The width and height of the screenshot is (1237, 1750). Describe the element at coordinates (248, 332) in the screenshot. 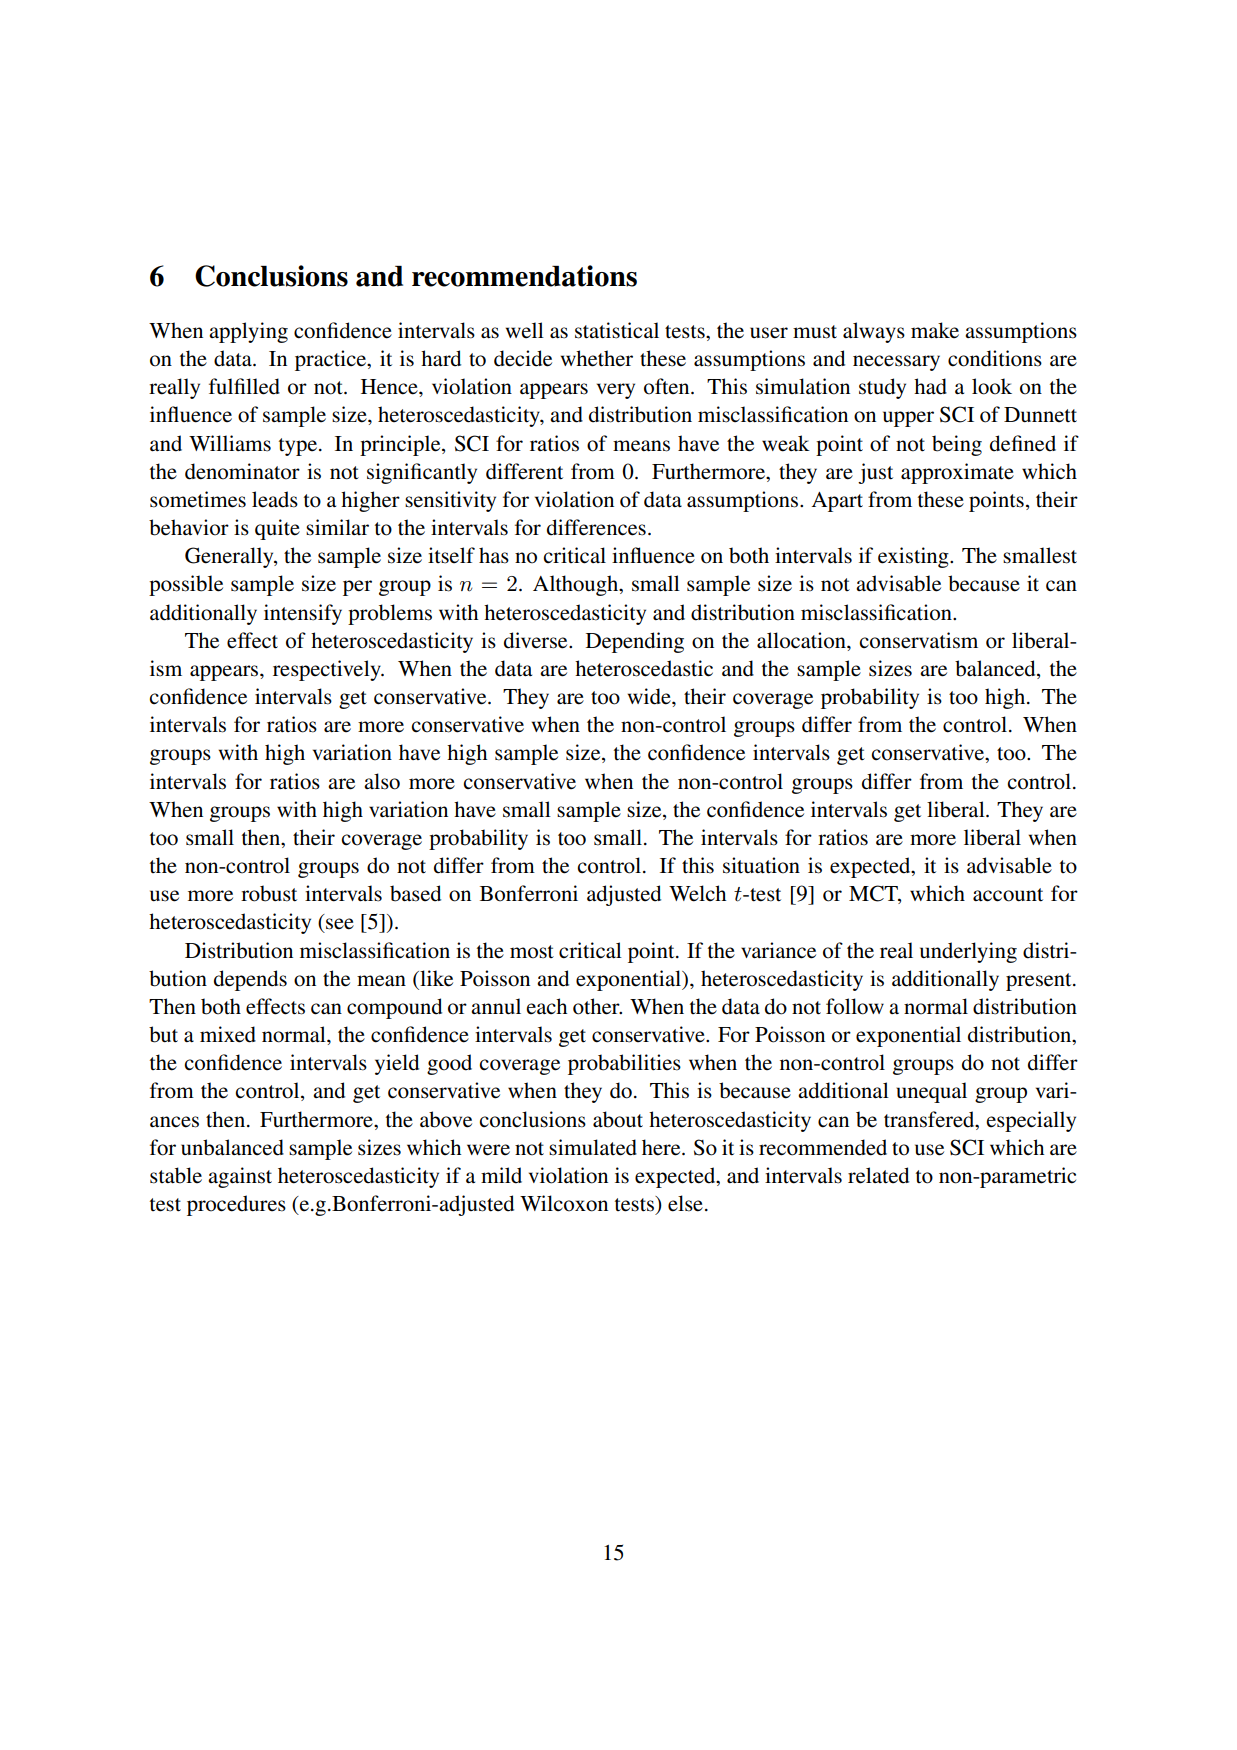

I see `applying` at that location.
